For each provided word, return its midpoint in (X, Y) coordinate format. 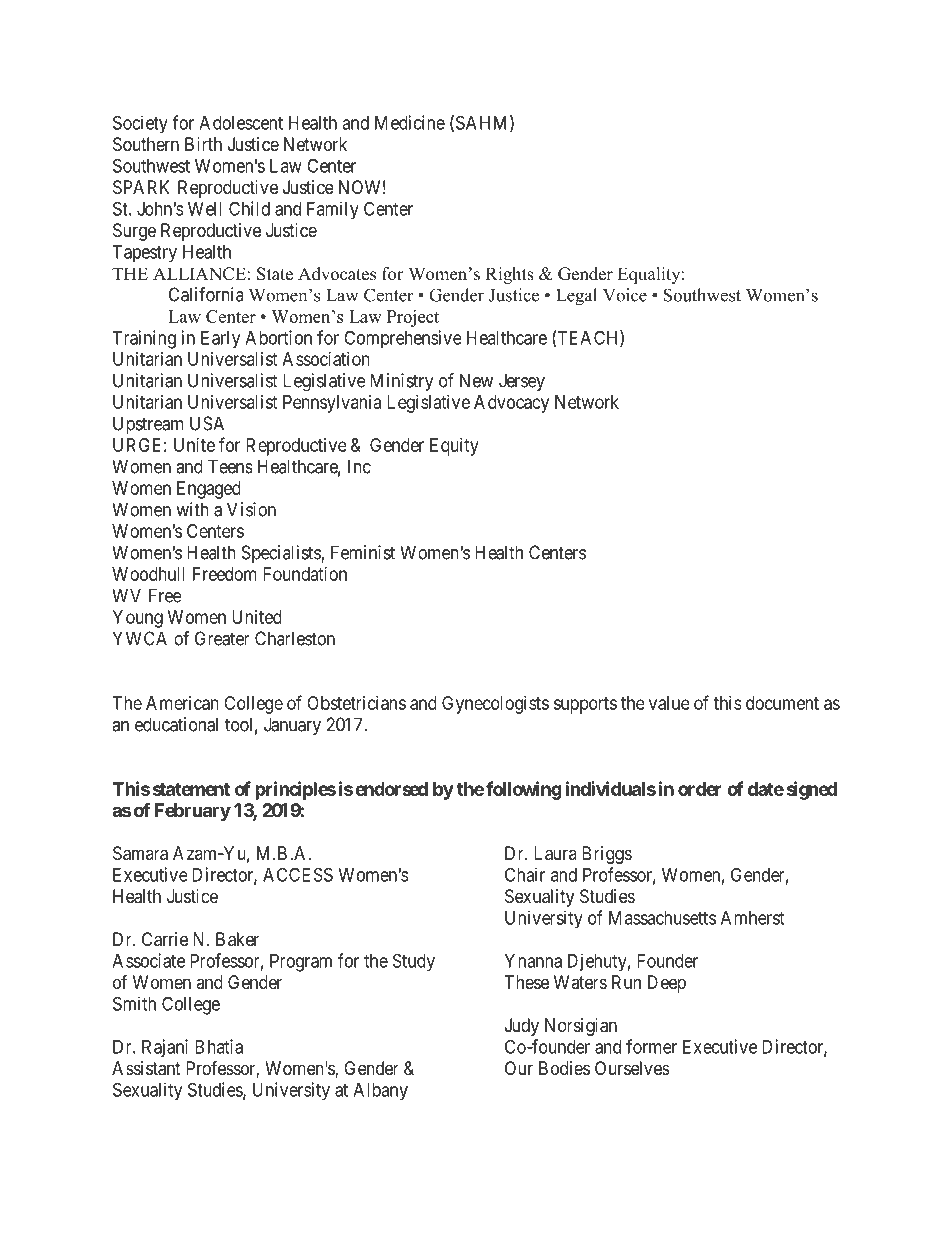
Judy (522, 1027)
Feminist (363, 552)
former (651, 1046)
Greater (222, 638)
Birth (203, 144)
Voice (625, 295)
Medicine (410, 122)
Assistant (146, 1068)
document (782, 703)
